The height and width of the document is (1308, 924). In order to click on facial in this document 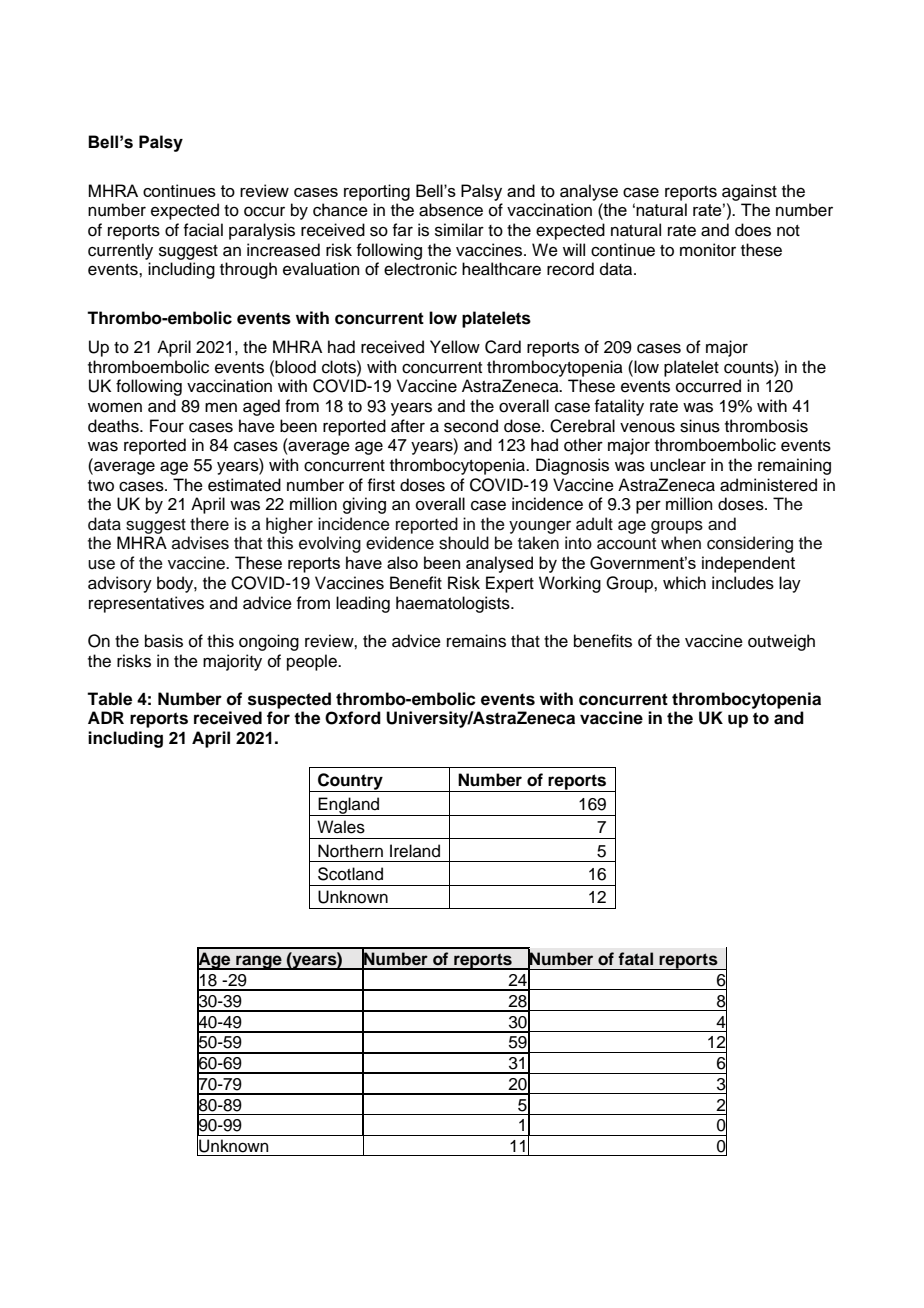, I will do `click(203, 230)`.
